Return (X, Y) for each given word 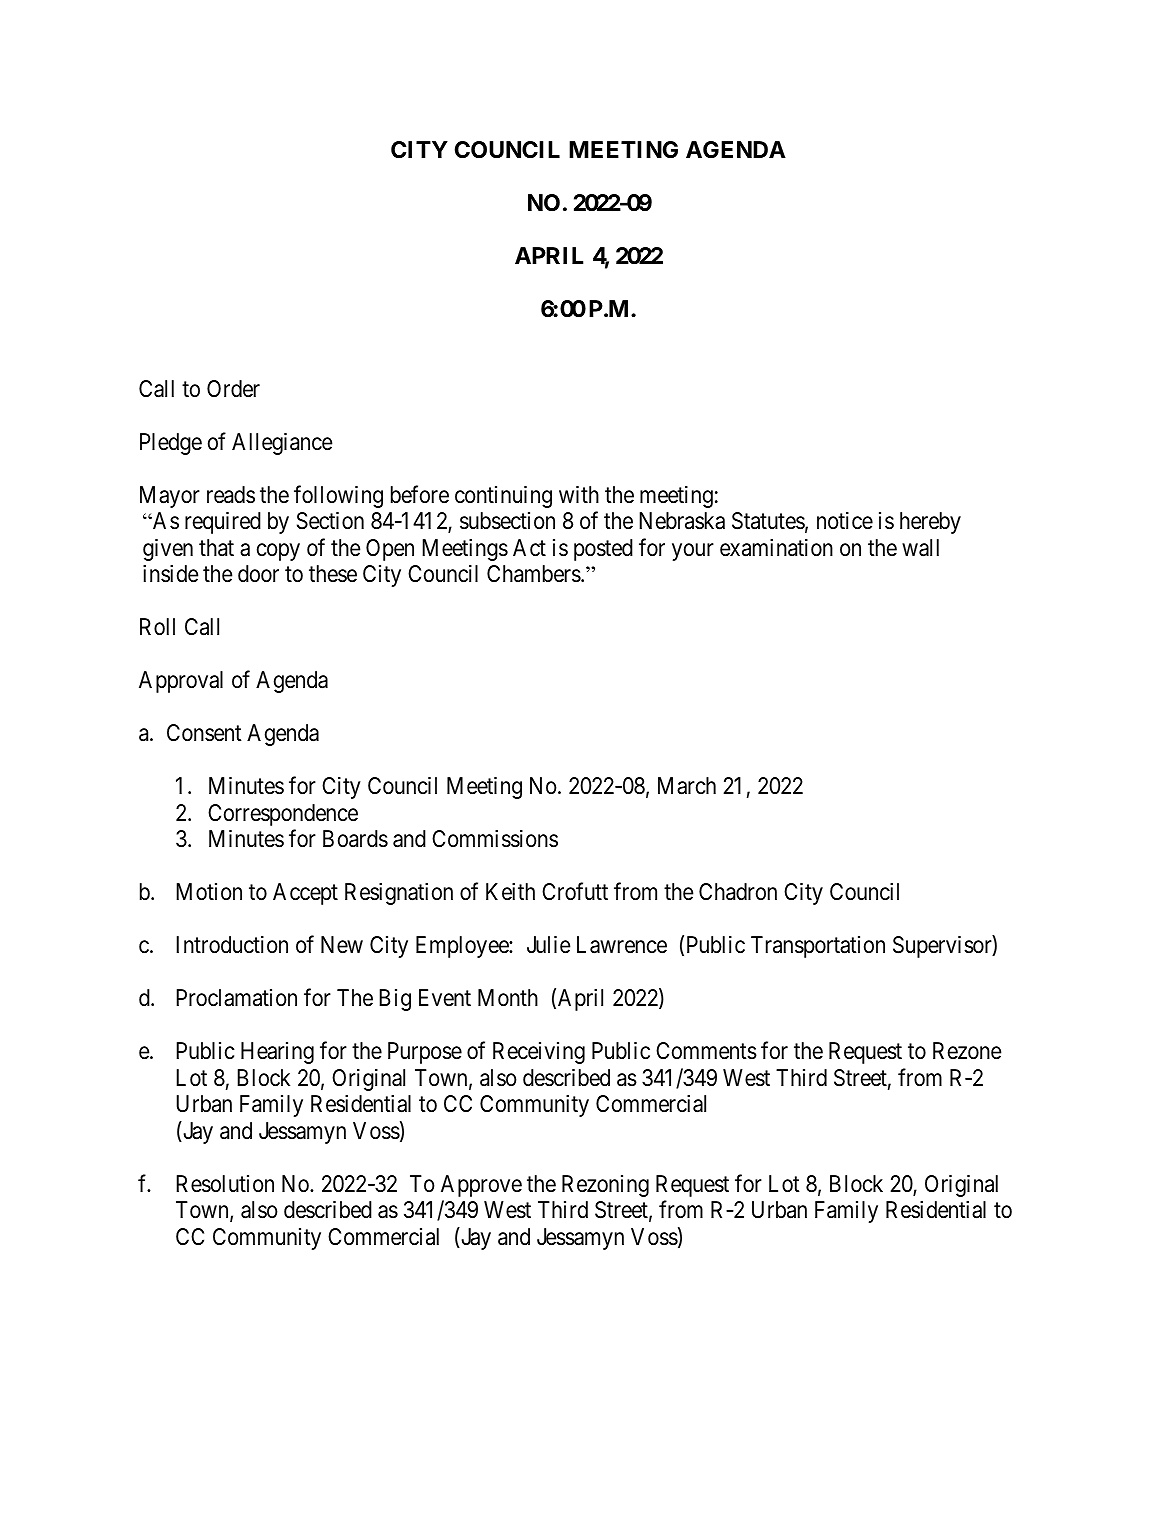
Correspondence (283, 815)
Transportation (818, 947)
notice (845, 521)
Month (508, 998)
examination (776, 548)
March (687, 786)
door (258, 574)
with (579, 494)
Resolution (225, 1184)
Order (233, 389)
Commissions (495, 839)
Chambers (534, 574)
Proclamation (236, 998)
